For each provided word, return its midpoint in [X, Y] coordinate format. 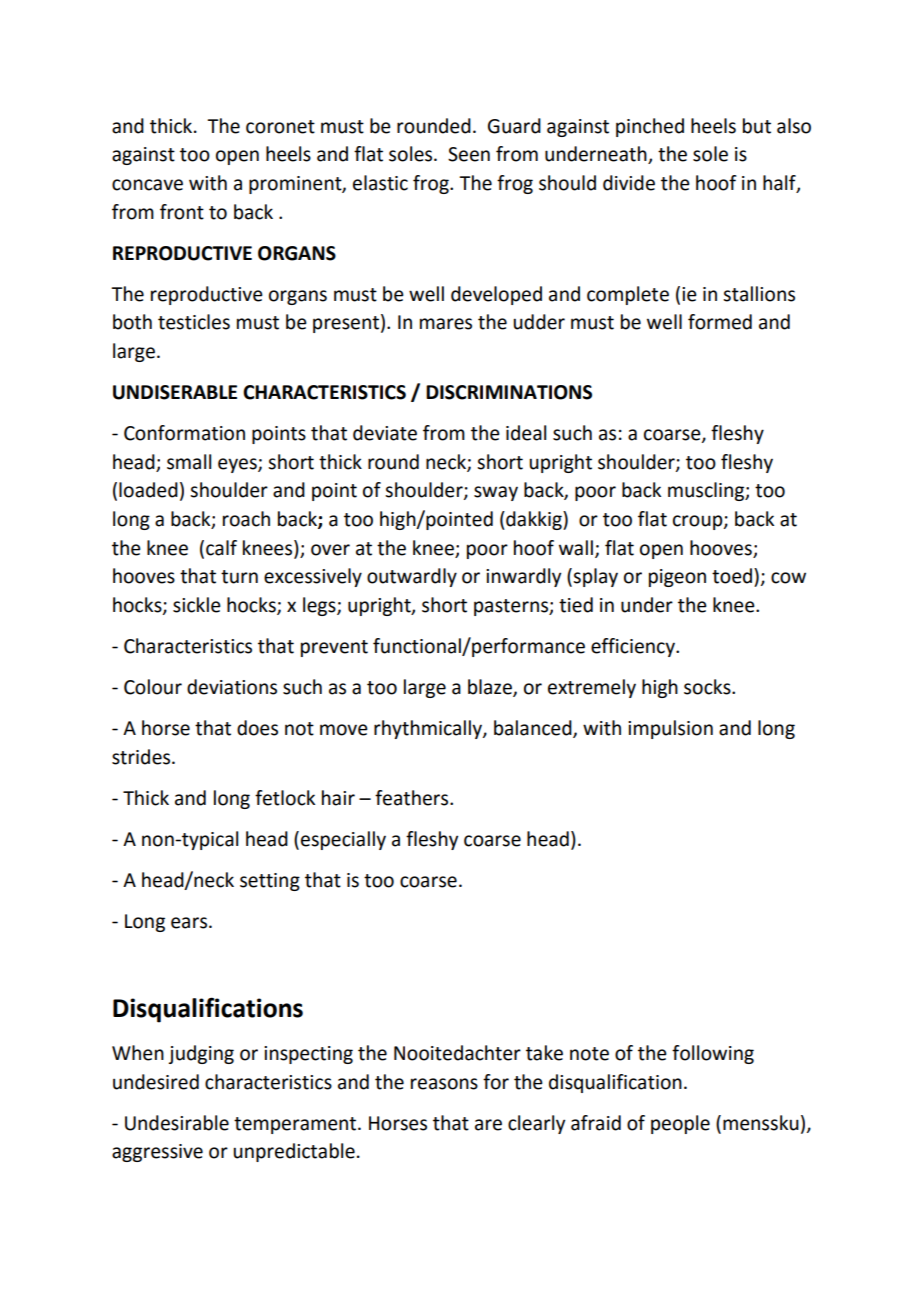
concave [147, 185]
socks [708, 687]
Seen [469, 154]
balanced [534, 729]
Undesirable [177, 1123]
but [757, 126]
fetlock [285, 798]
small [189, 462]
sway [496, 493]
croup [699, 522]
